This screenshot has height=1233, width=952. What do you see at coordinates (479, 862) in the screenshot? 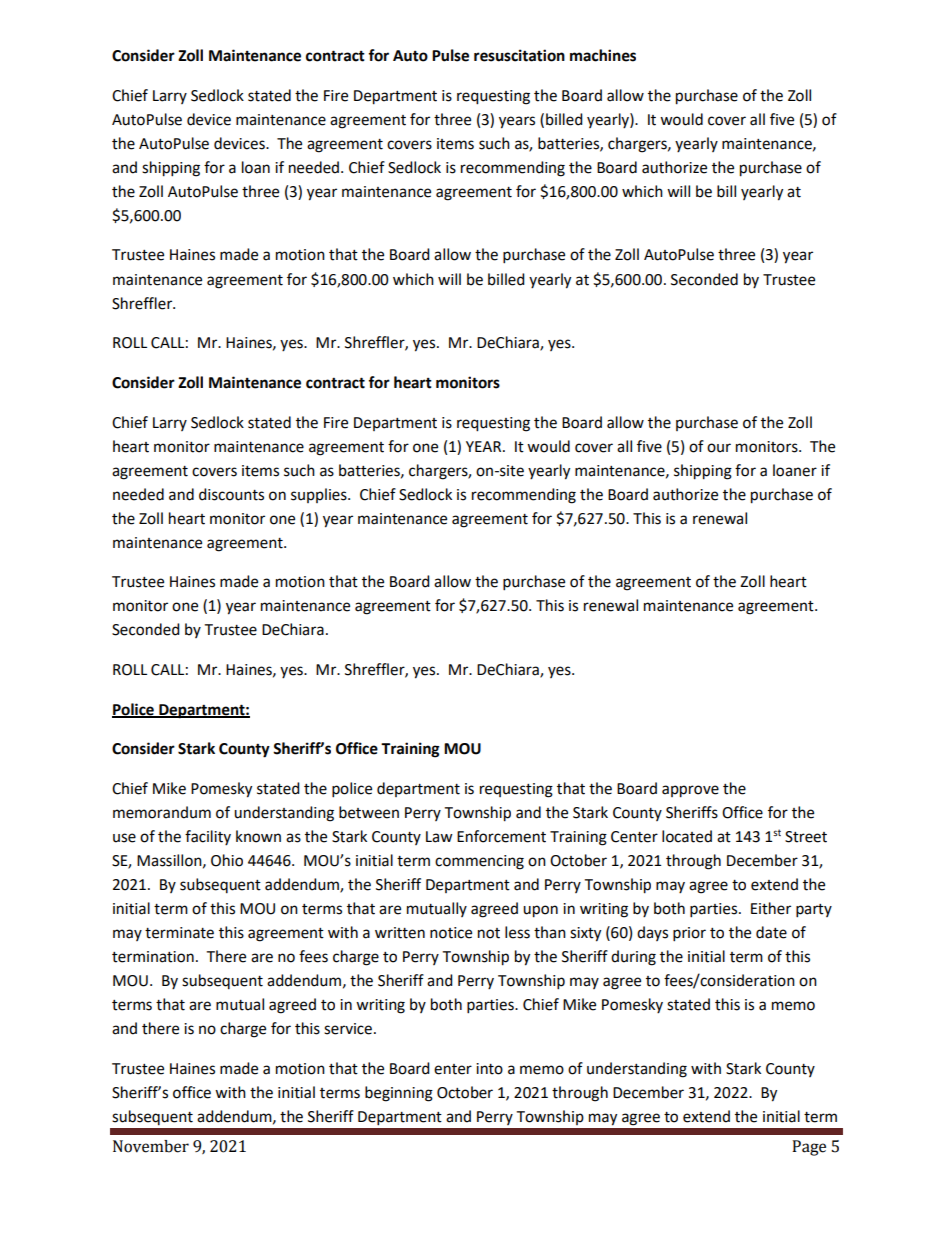
I see `commencing` at bounding box center [479, 862].
